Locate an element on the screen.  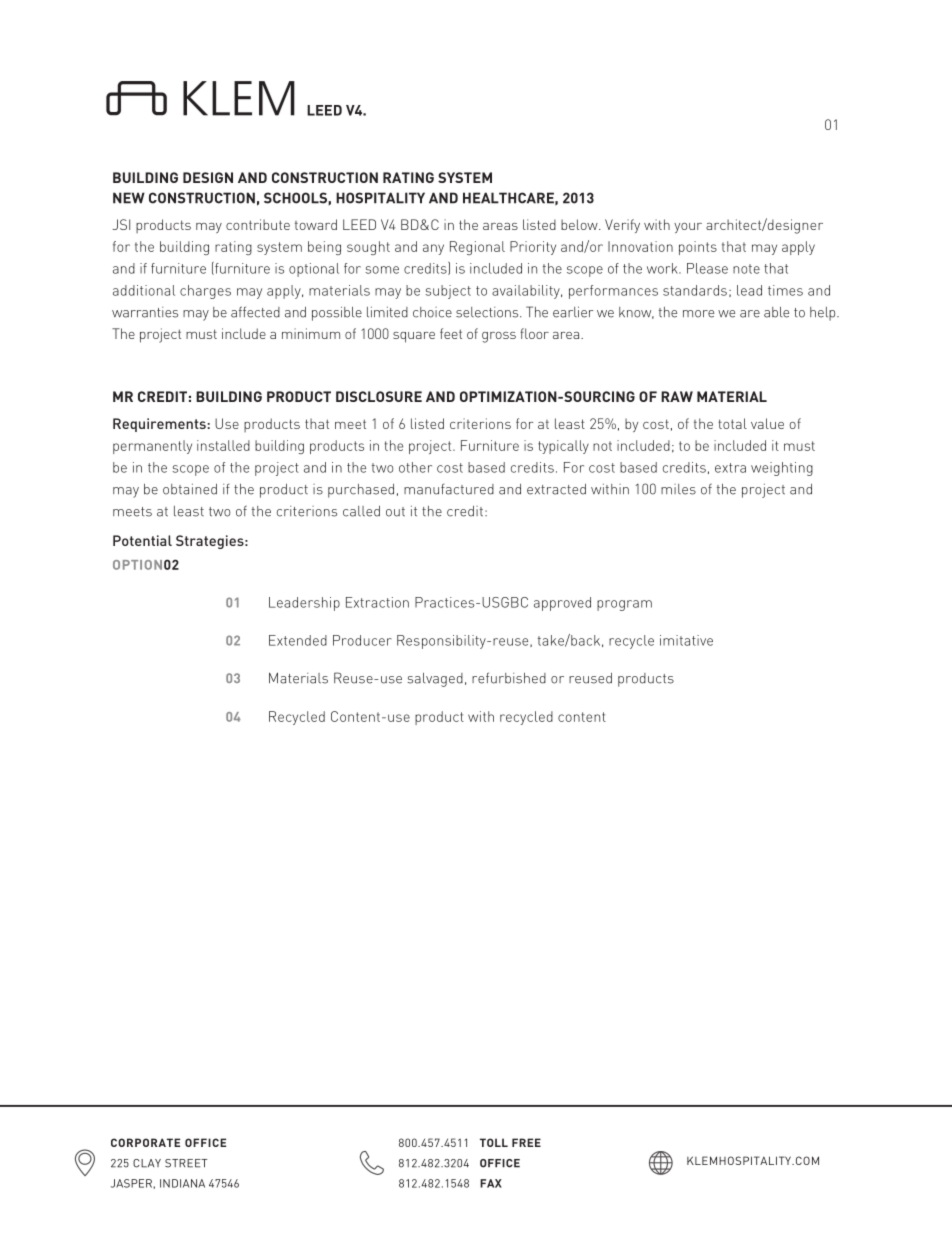
weighting is located at coordinates (782, 469).
